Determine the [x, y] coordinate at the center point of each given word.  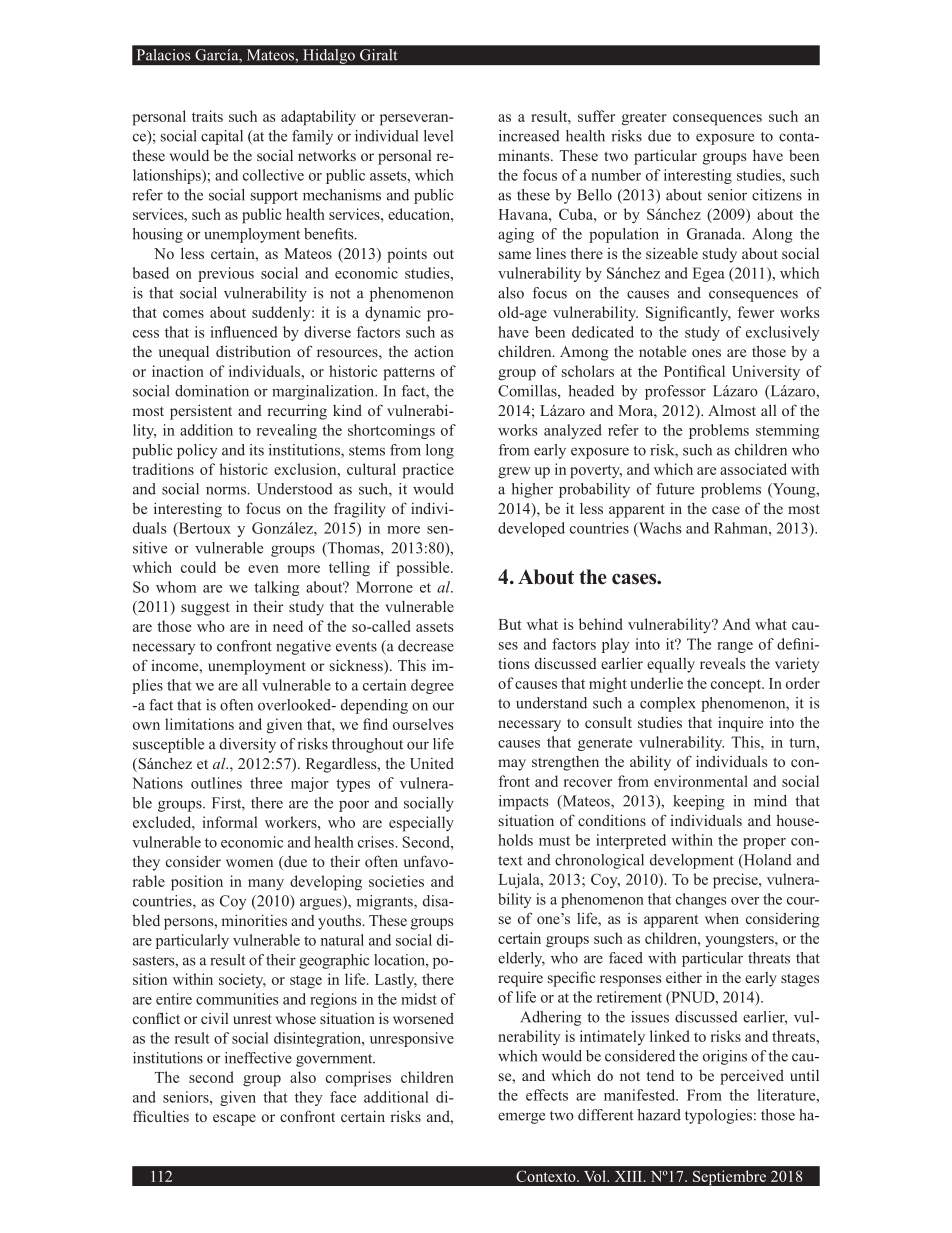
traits [207, 116]
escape [234, 1120]
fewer [756, 312]
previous [226, 274]
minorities [254, 920]
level [438, 136]
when [722, 918]
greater [644, 119]
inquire [740, 724]
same [515, 255]
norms [227, 490]
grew [514, 473]
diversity [248, 745]
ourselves [423, 724]
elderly [521, 959]
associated [753, 469]
